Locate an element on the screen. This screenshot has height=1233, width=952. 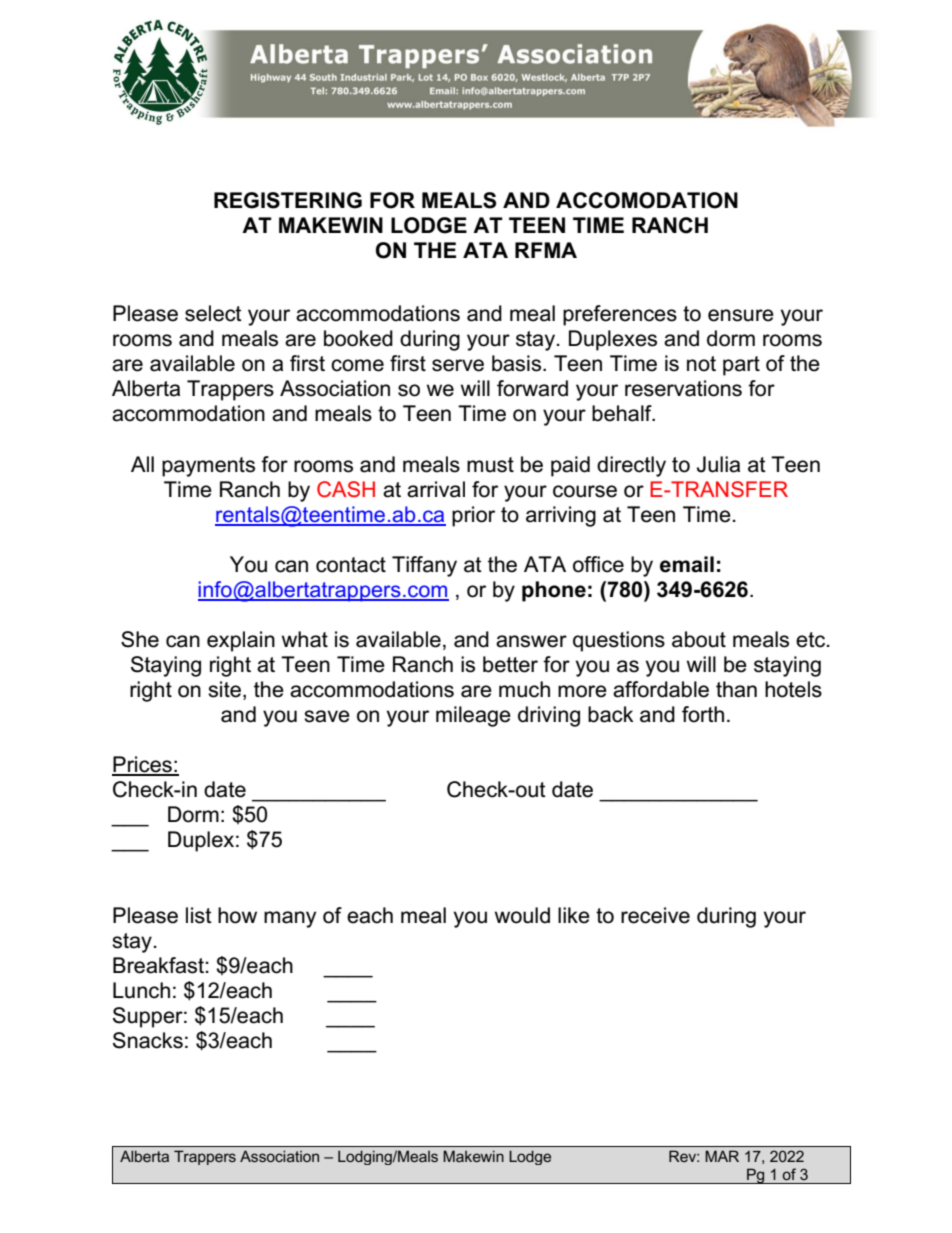
receive is located at coordinates (655, 915).
